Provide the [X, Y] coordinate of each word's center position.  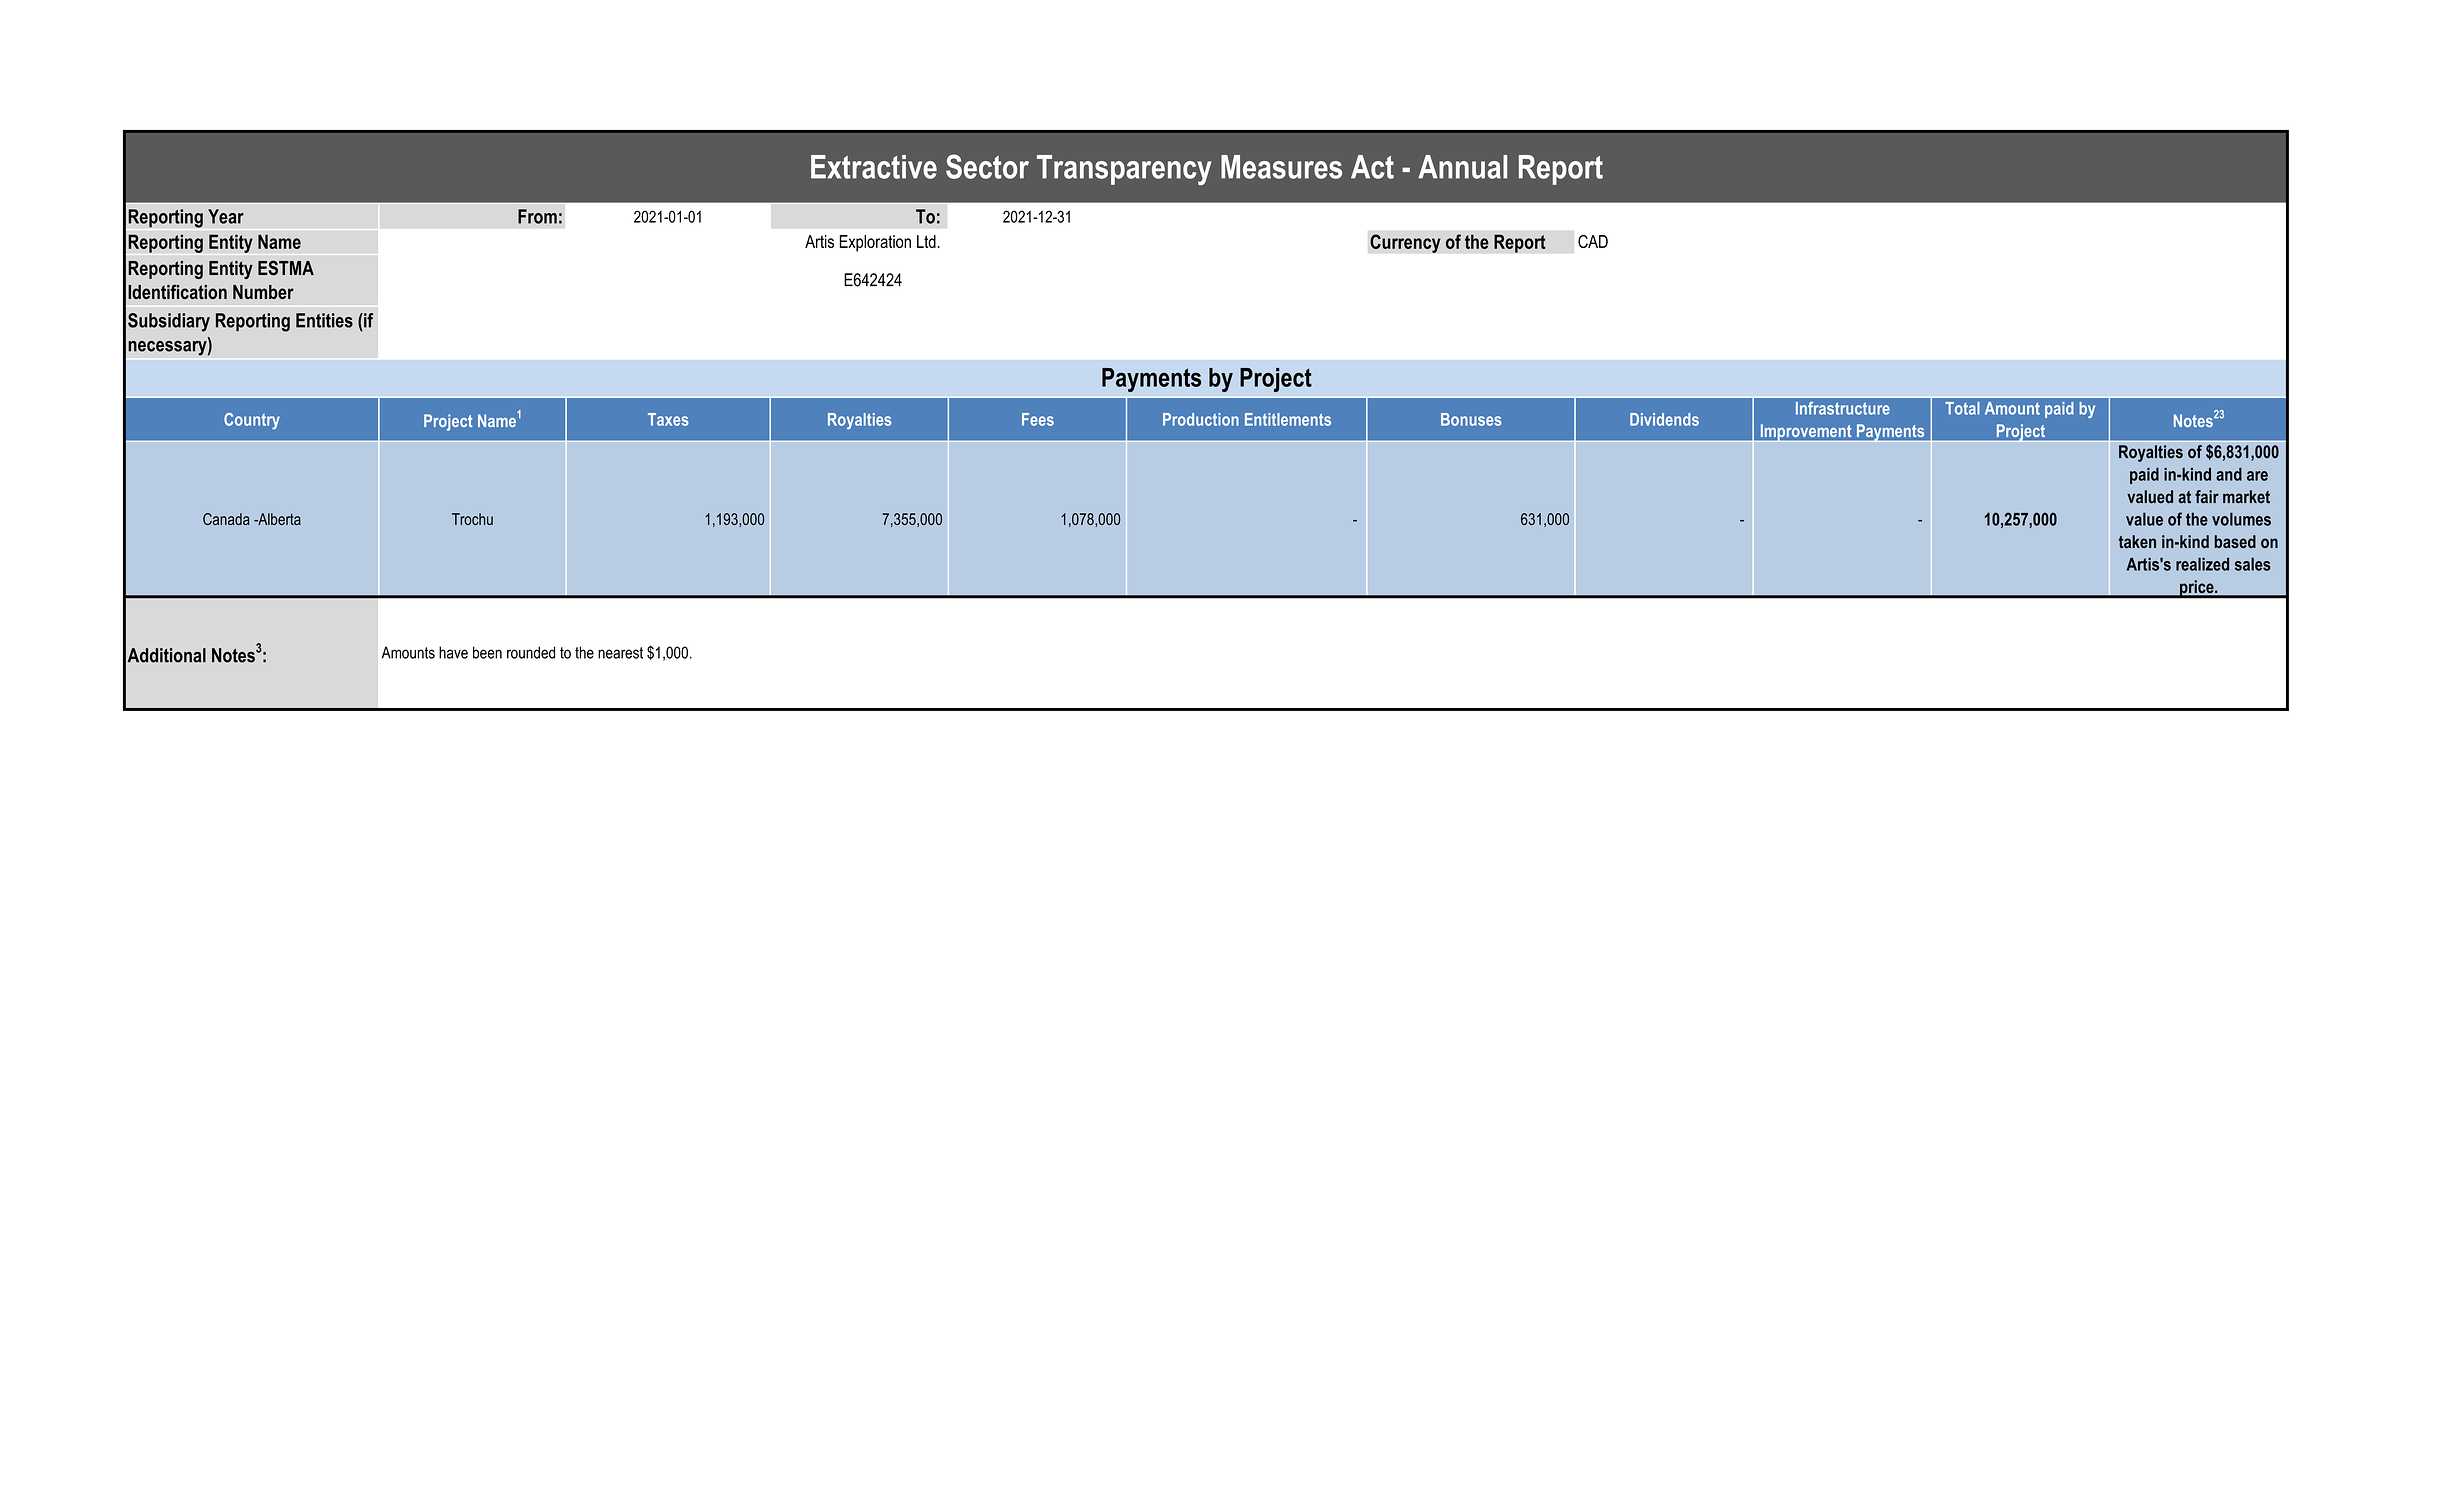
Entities [324, 320]
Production [1201, 419]
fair [2207, 497]
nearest [620, 653]
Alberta [278, 519]
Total [1962, 408]
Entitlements [1288, 419]
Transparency [1124, 170]
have [453, 652]
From [537, 216]
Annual [1462, 167]
